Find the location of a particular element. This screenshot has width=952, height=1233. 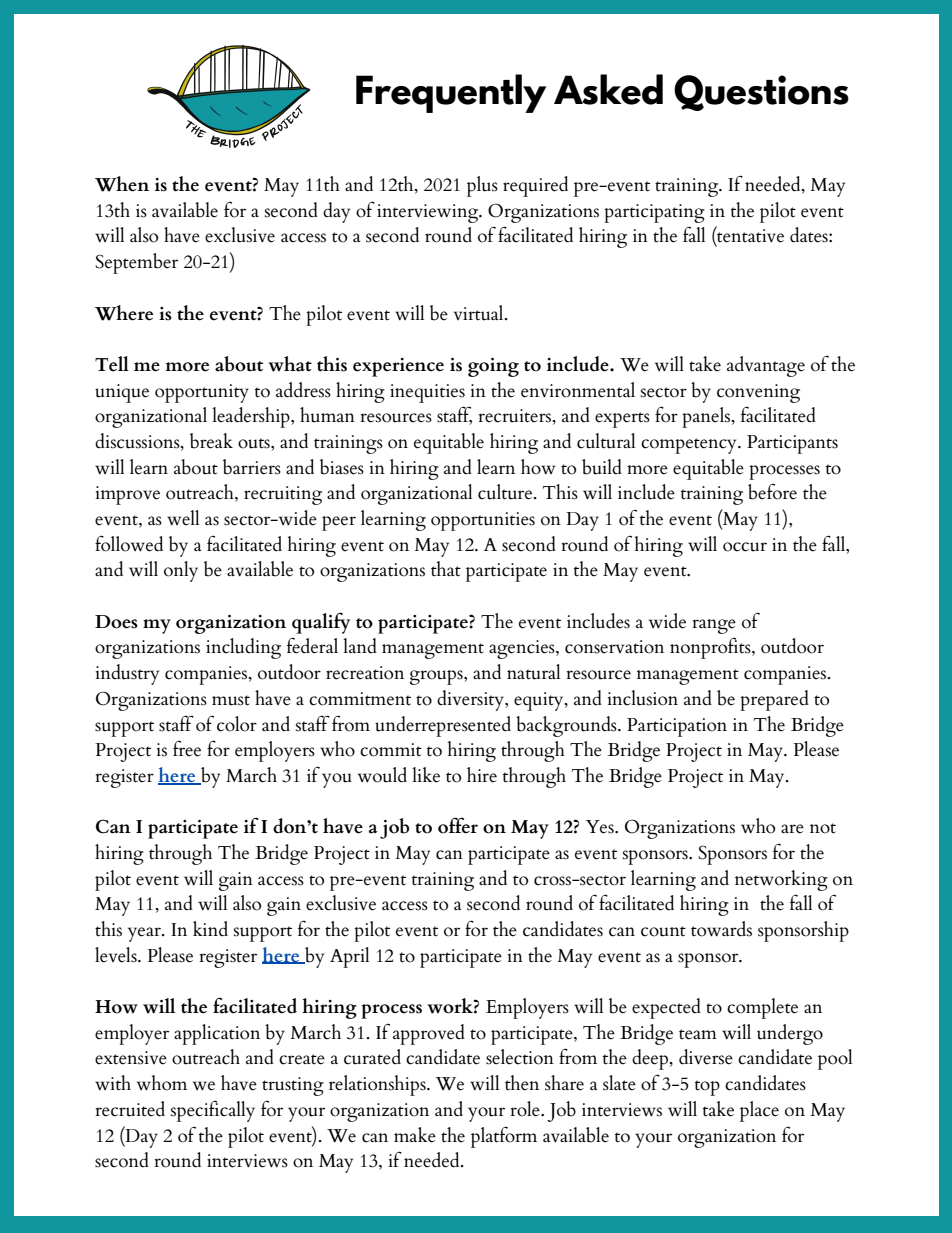

When is located at coordinates (122, 184).
